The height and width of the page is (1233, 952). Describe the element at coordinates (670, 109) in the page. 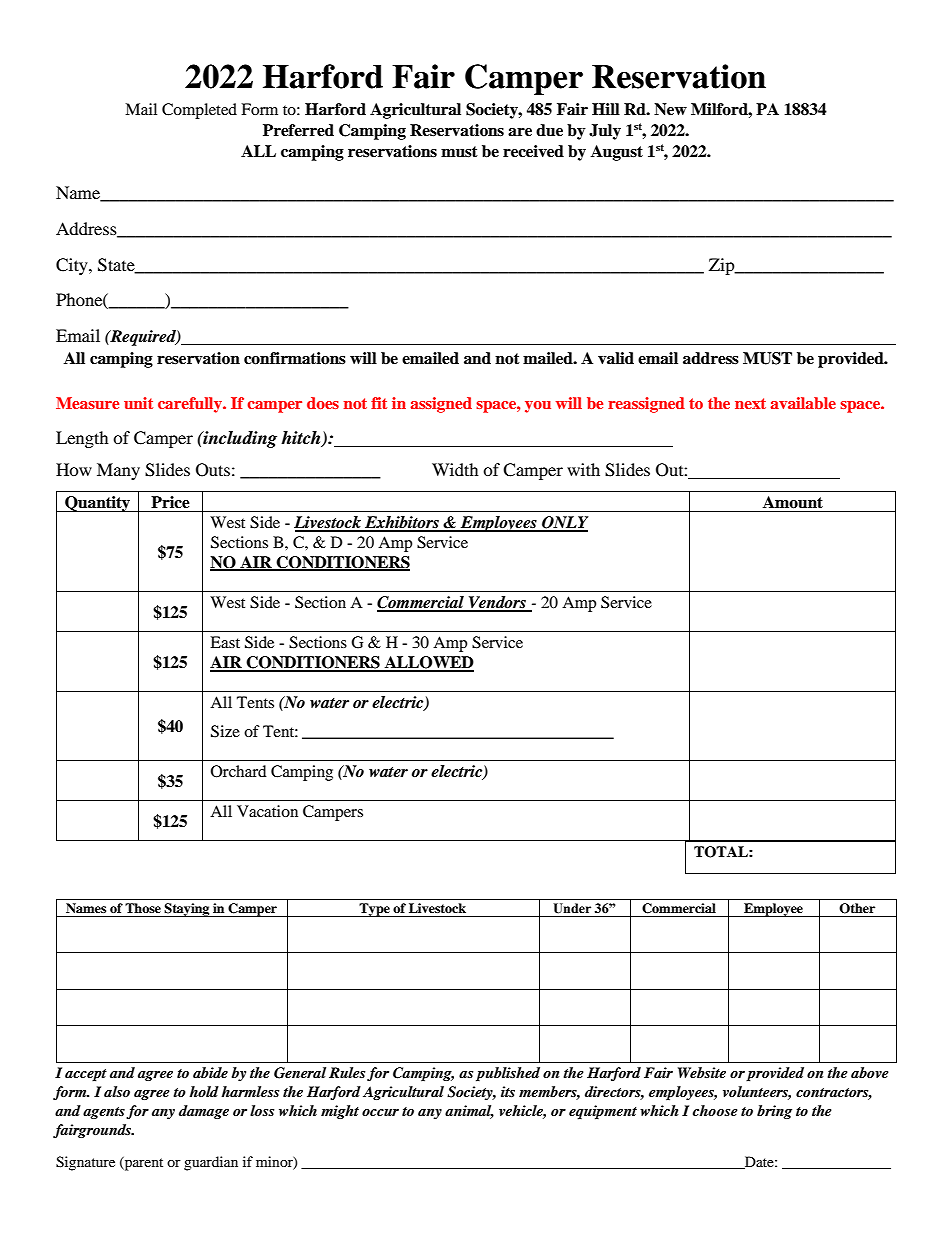

I see `New` at that location.
